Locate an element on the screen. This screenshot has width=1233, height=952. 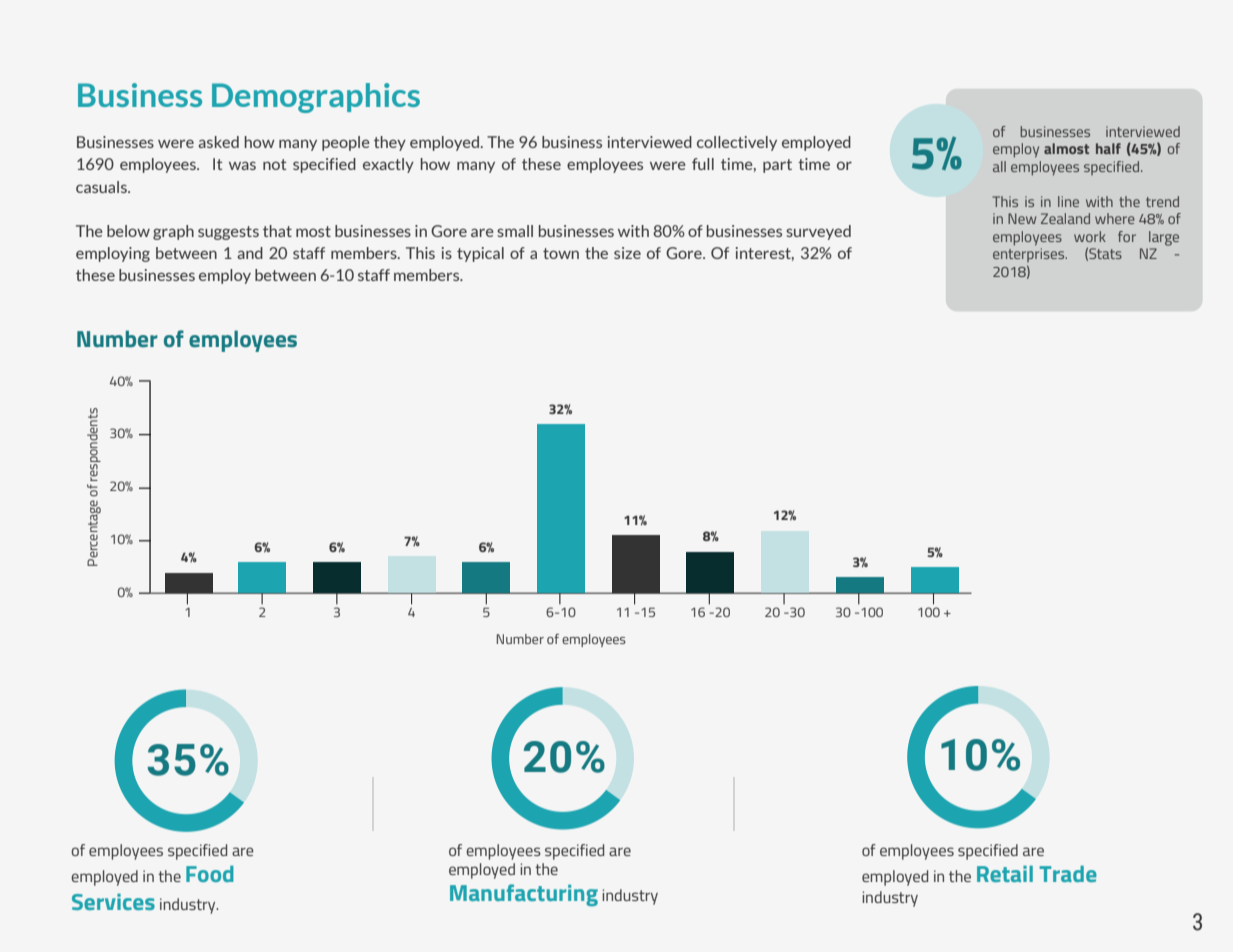
Retail is located at coordinates (1005, 874).
